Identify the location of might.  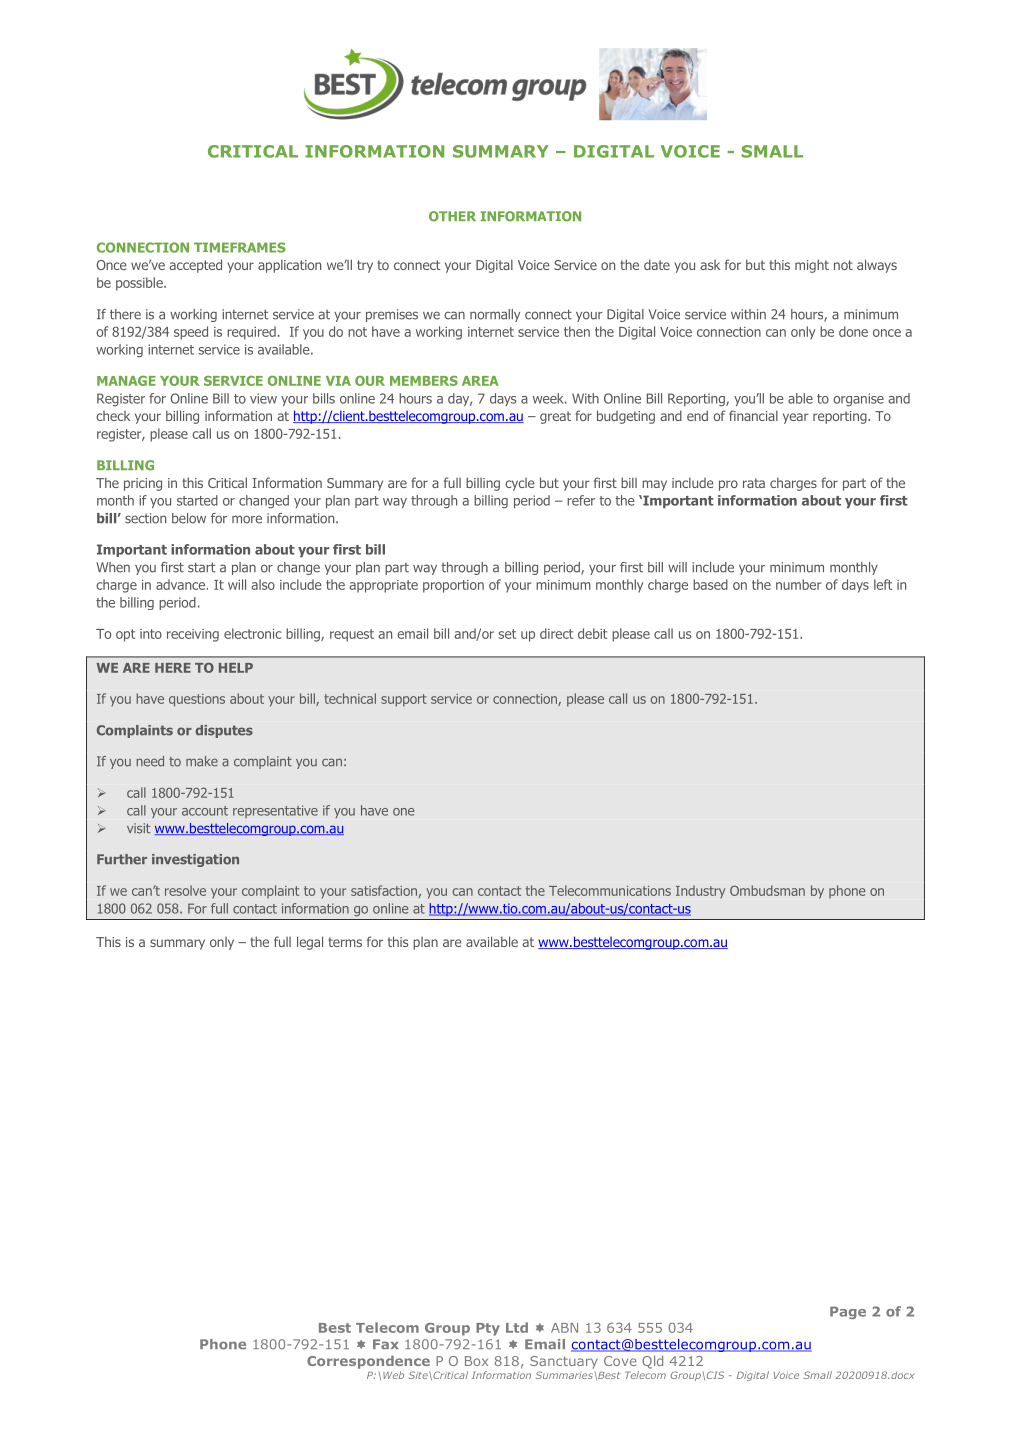
(812, 266).
